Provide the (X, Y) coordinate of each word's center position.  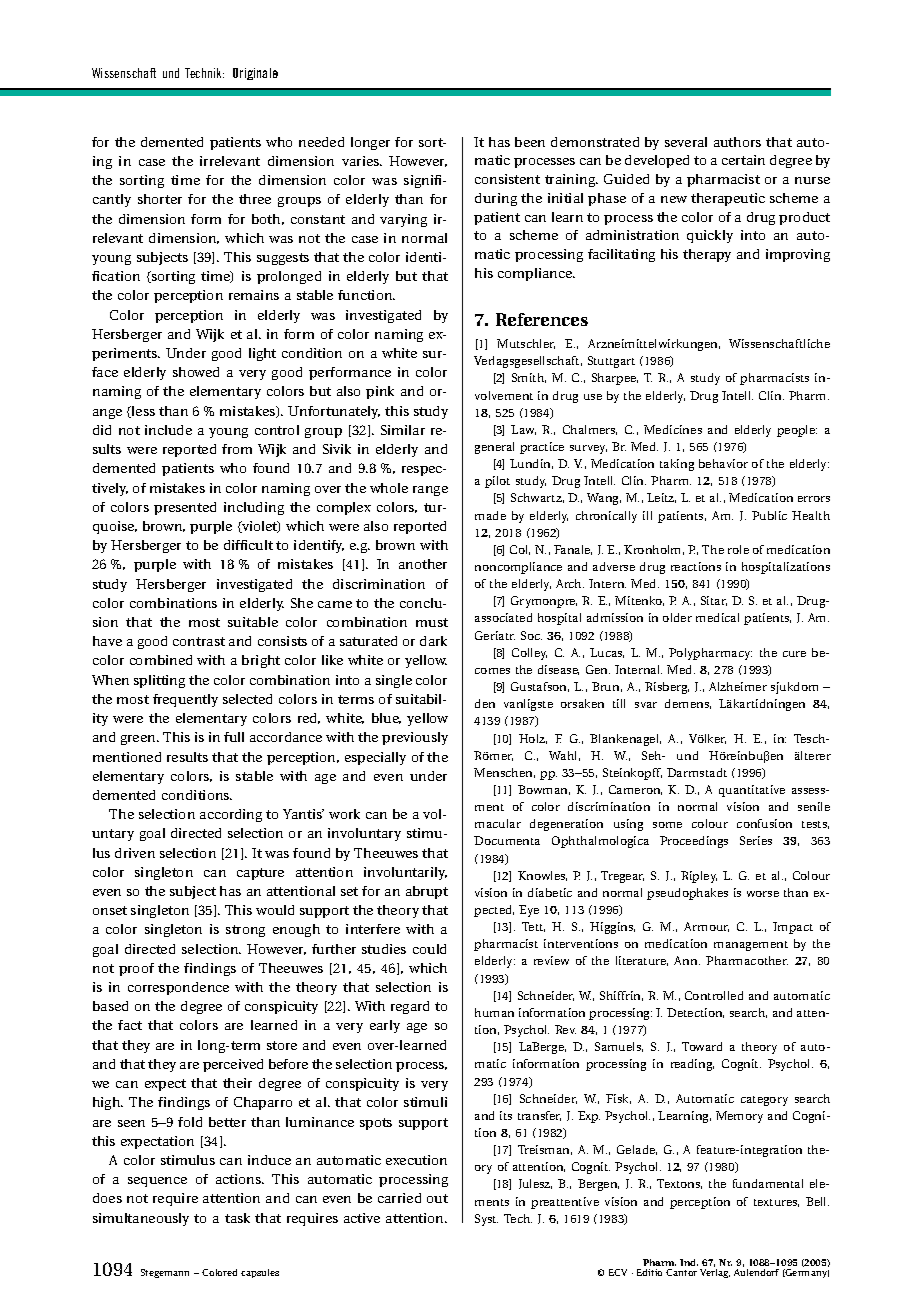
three (255, 199)
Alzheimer (738, 686)
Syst (486, 1220)
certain (743, 160)
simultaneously (141, 1219)
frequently (185, 700)
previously (415, 738)
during (496, 199)
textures (776, 1203)
